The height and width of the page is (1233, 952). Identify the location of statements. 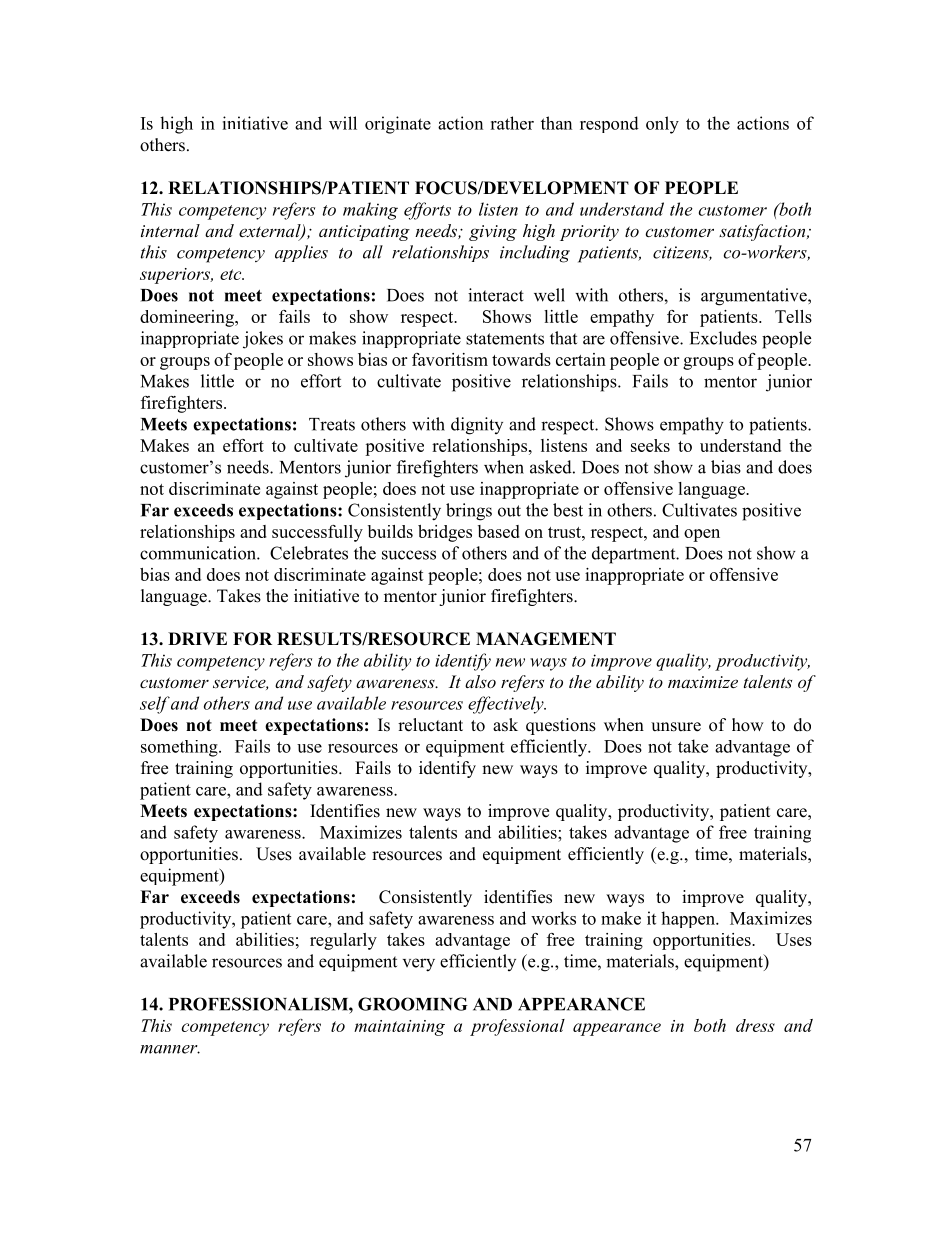
(505, 339).
